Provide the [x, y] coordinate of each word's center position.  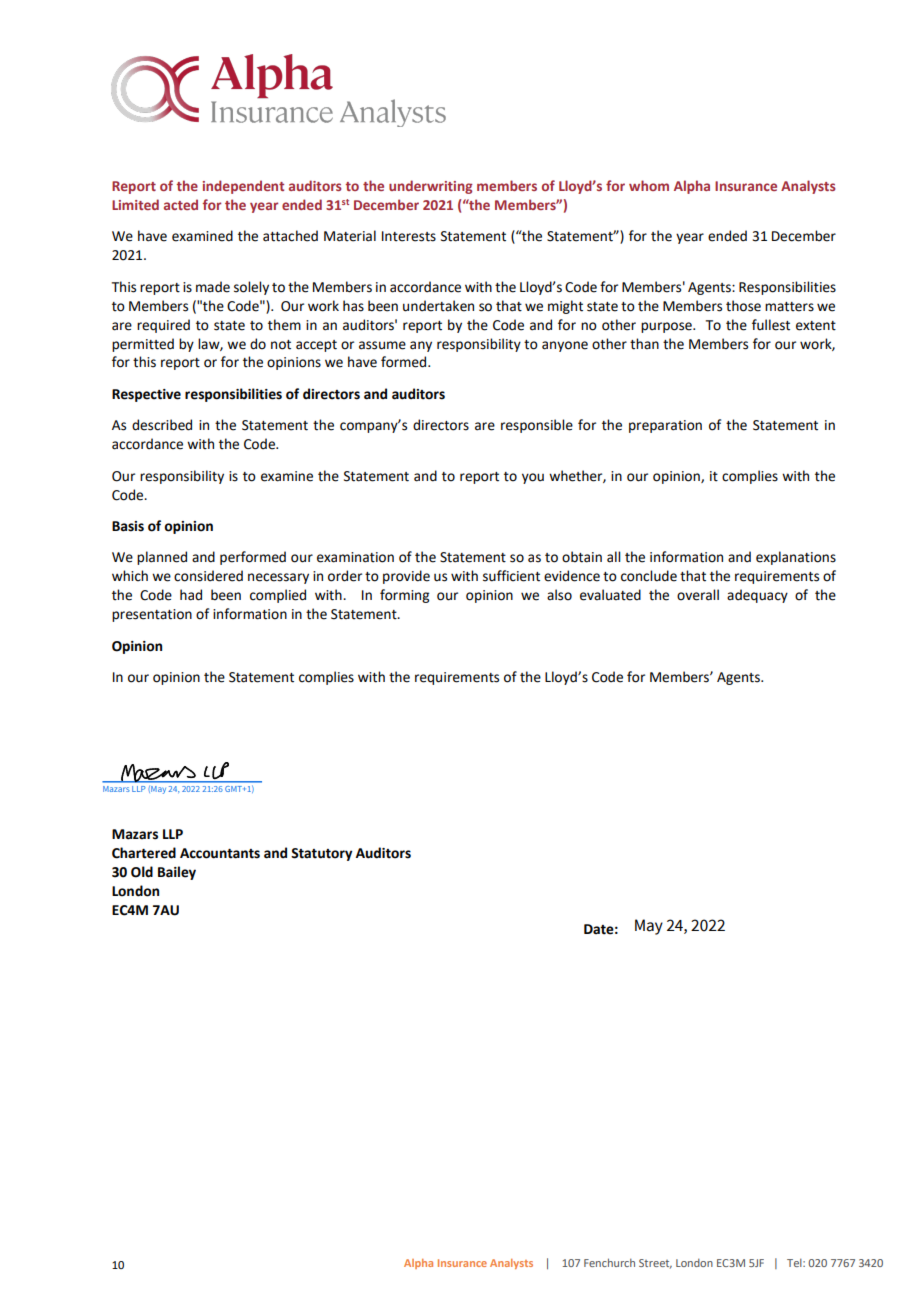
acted [181, 204]
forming [404, 596]
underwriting [431, 187]
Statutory [321, 854]
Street [655, 1264]
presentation [152, 615]
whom [649, 185]
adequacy [757, 596]
